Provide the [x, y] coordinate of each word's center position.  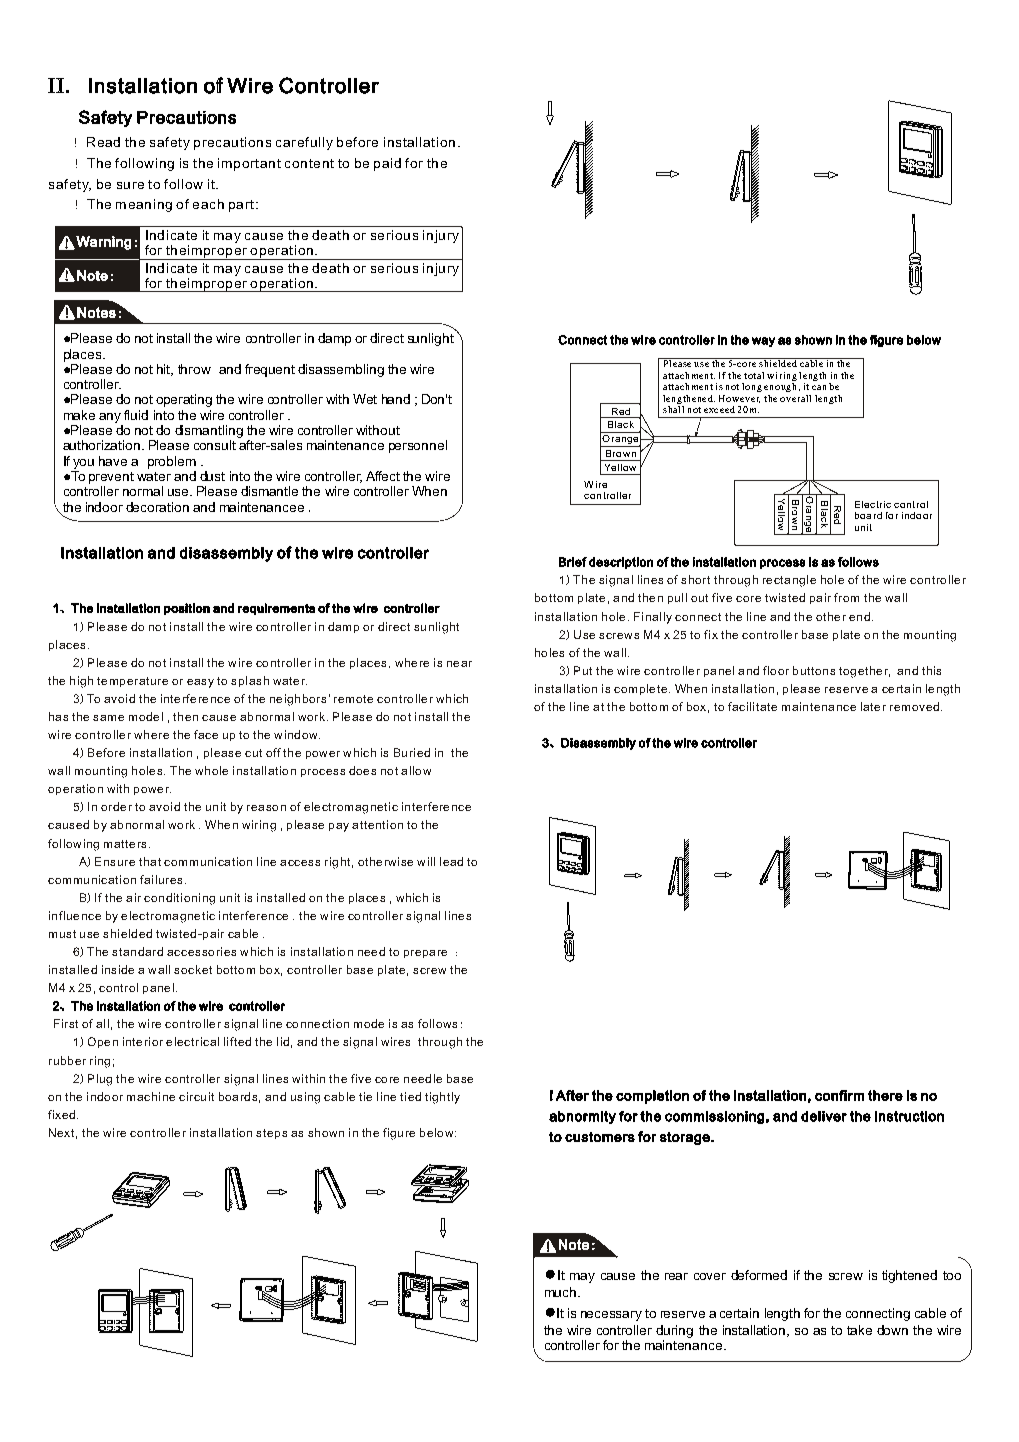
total [754, 375]
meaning [144, 205]
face [206, 734]
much [562, 1292]
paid [387, 164]
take [859, 1330]
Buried [412, 752]
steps [271, 1134]
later [873, 706]
